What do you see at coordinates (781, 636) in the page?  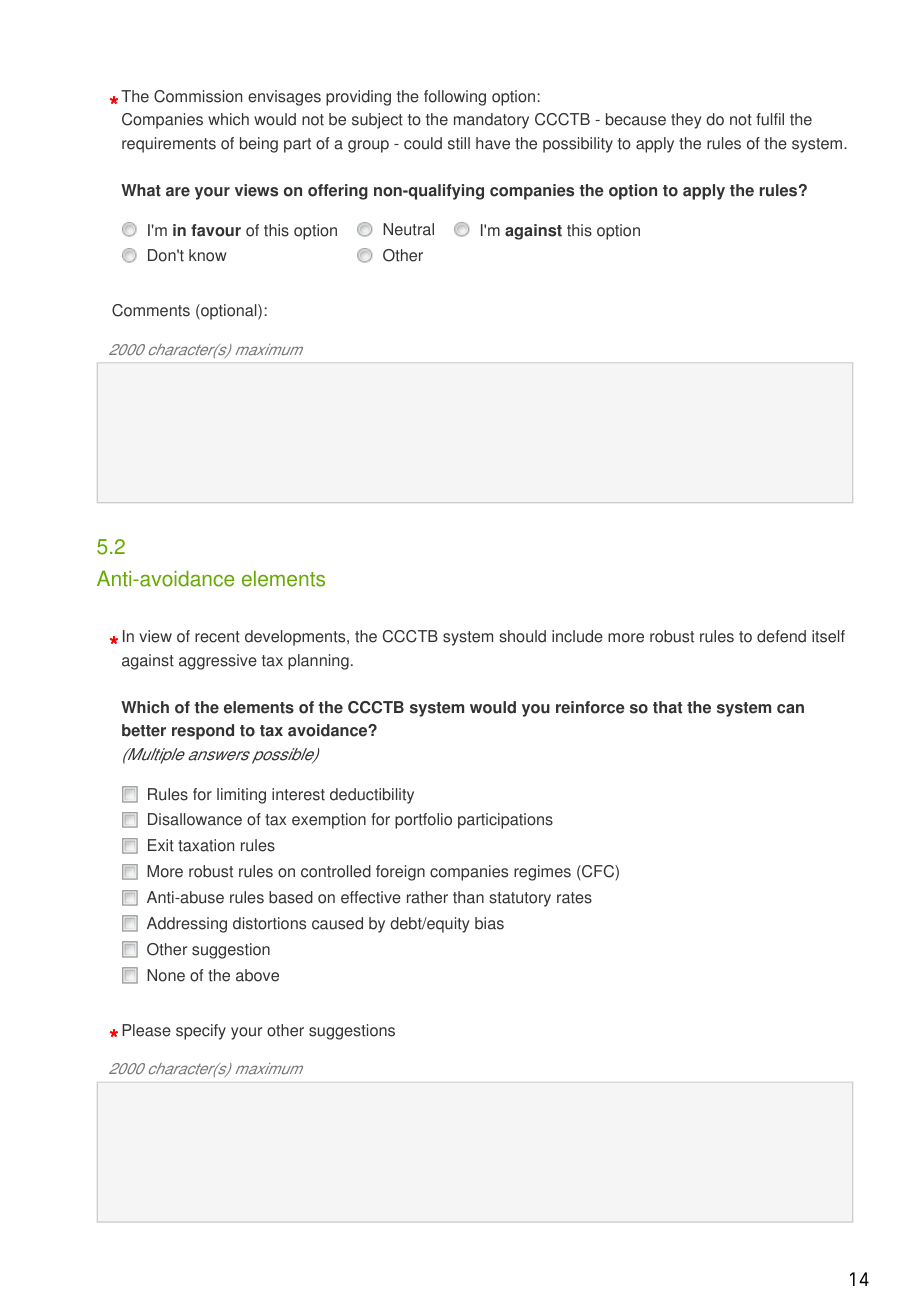 I see `defend` at bounding box center [781, 636].
